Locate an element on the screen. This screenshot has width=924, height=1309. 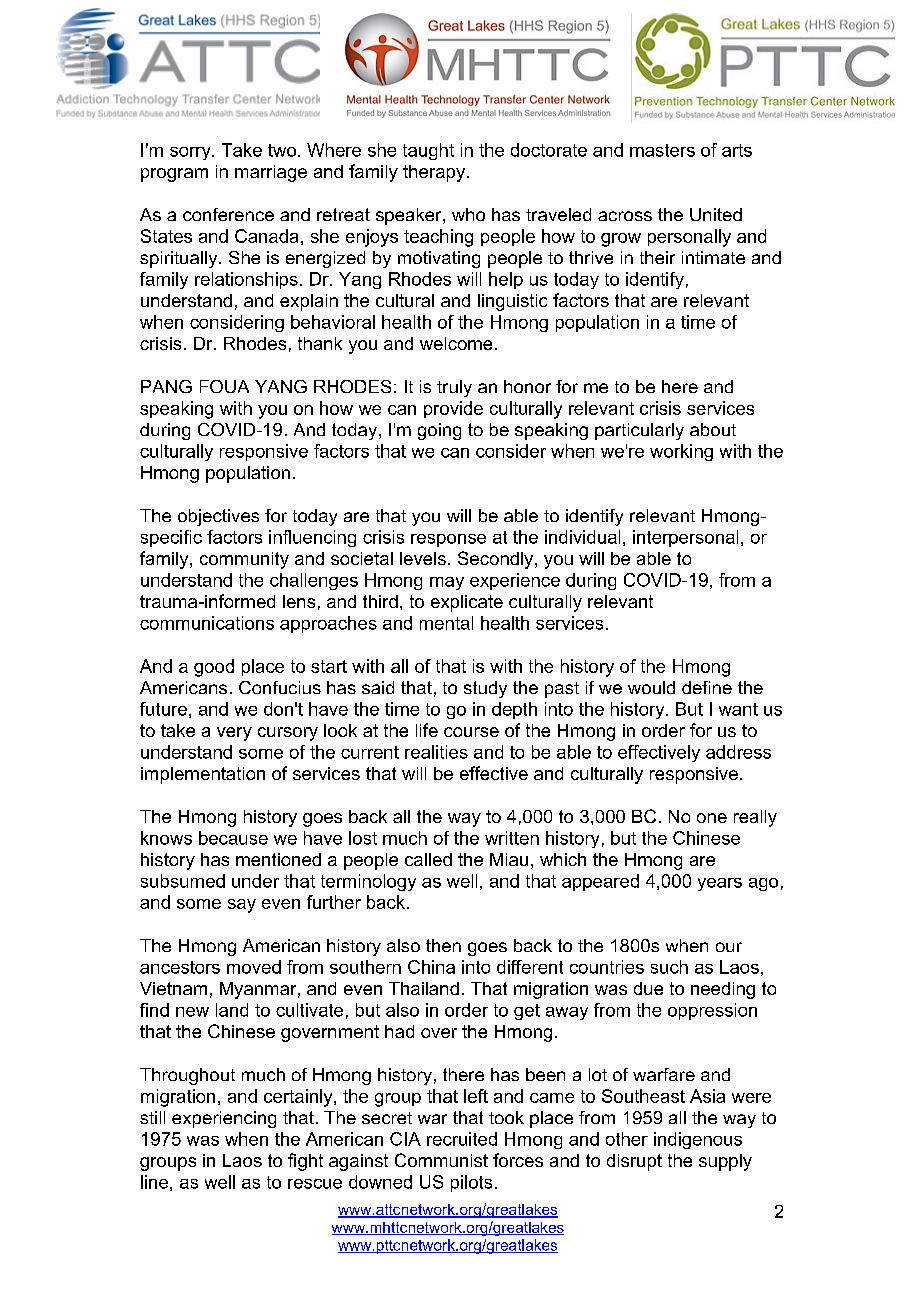
good is located at coordinates (214, 668).
